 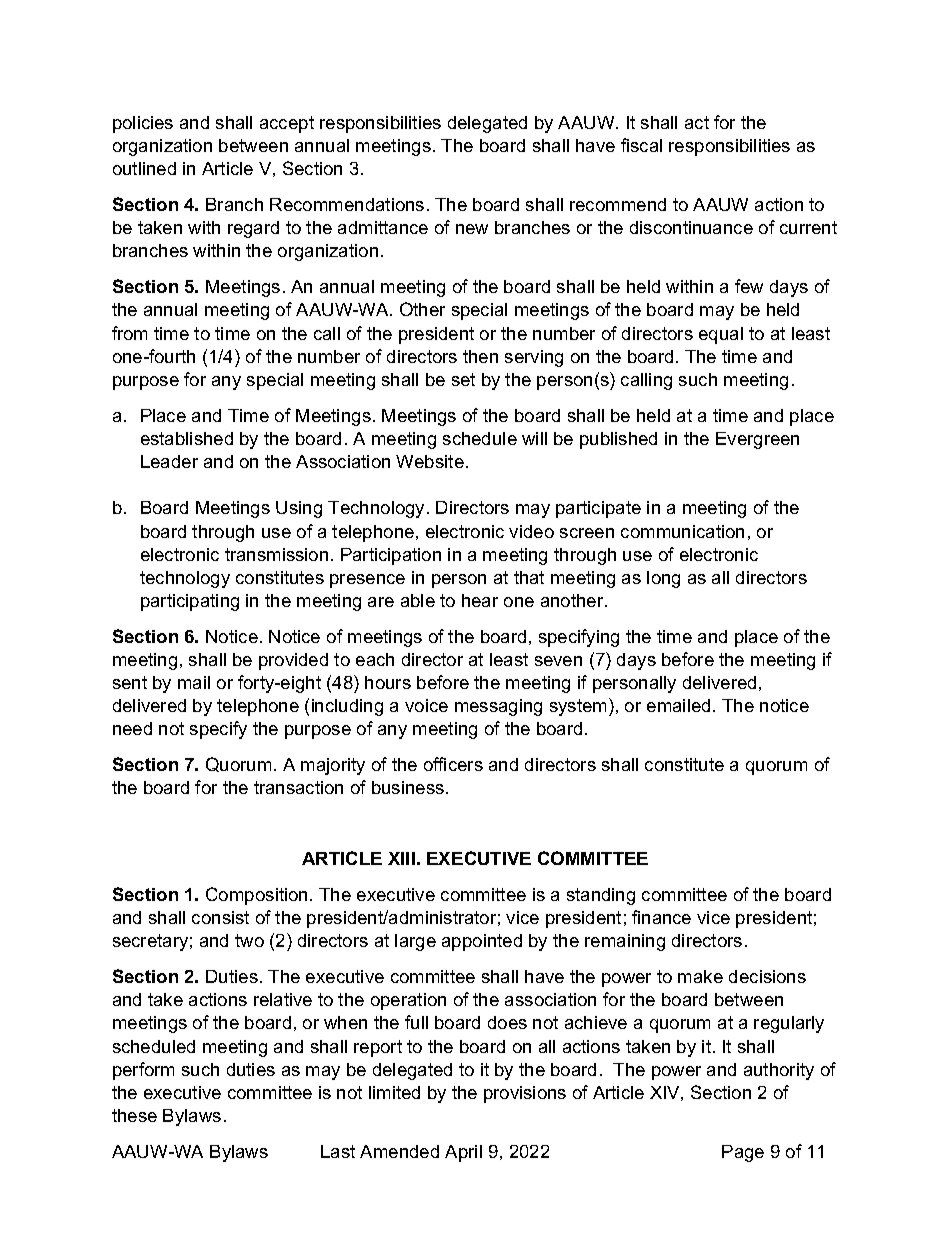 What do you see at coordinates (721, 335) in the screenshot?
I see `equal` at bounding box center [721, 335].
